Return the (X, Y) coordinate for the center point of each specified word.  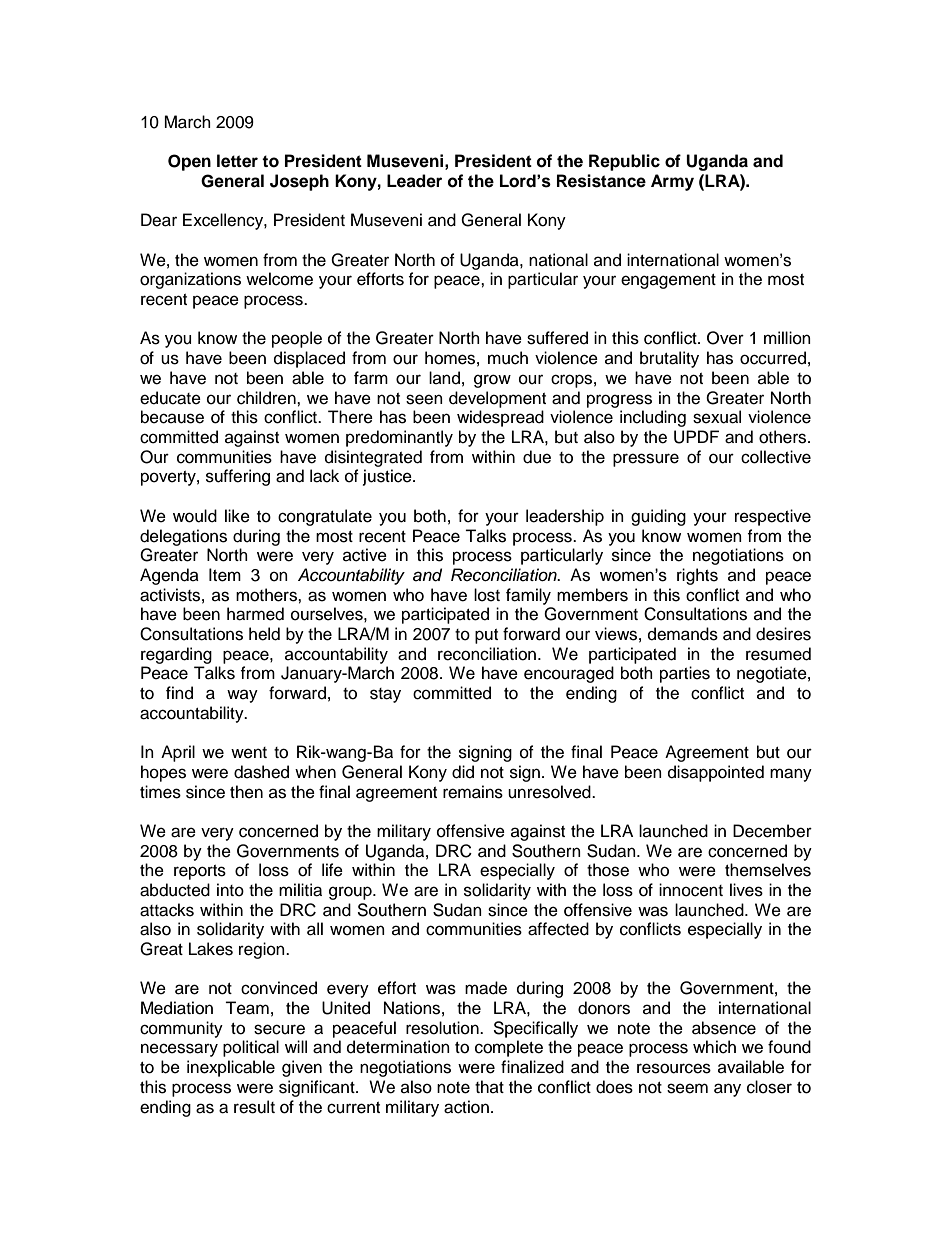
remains (473, 792)
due (537, 457)
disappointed (716, 773)
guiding (658, 517)
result (254, 1107)
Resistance (601, 181)
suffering (238, 477)
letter (237, 161)
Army (672, 182)
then (246, 792)
